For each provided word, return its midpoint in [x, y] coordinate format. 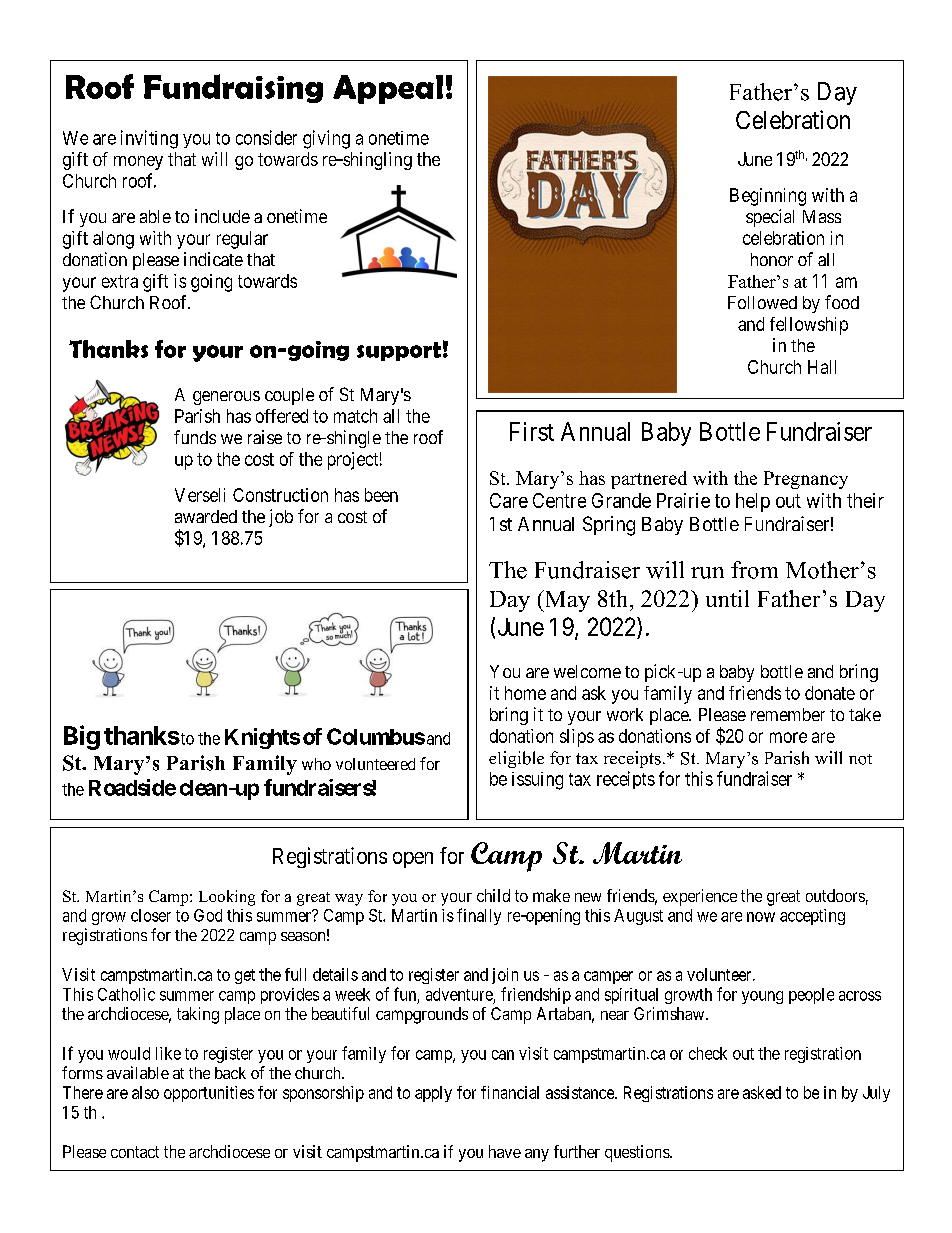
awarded [206, 516]
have [505, 1151]
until [727, 598]
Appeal [388, 89]
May [566, 601]
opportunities [209, 1094]
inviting [149, 139]
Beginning [768, 197]
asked [762, 1092]
